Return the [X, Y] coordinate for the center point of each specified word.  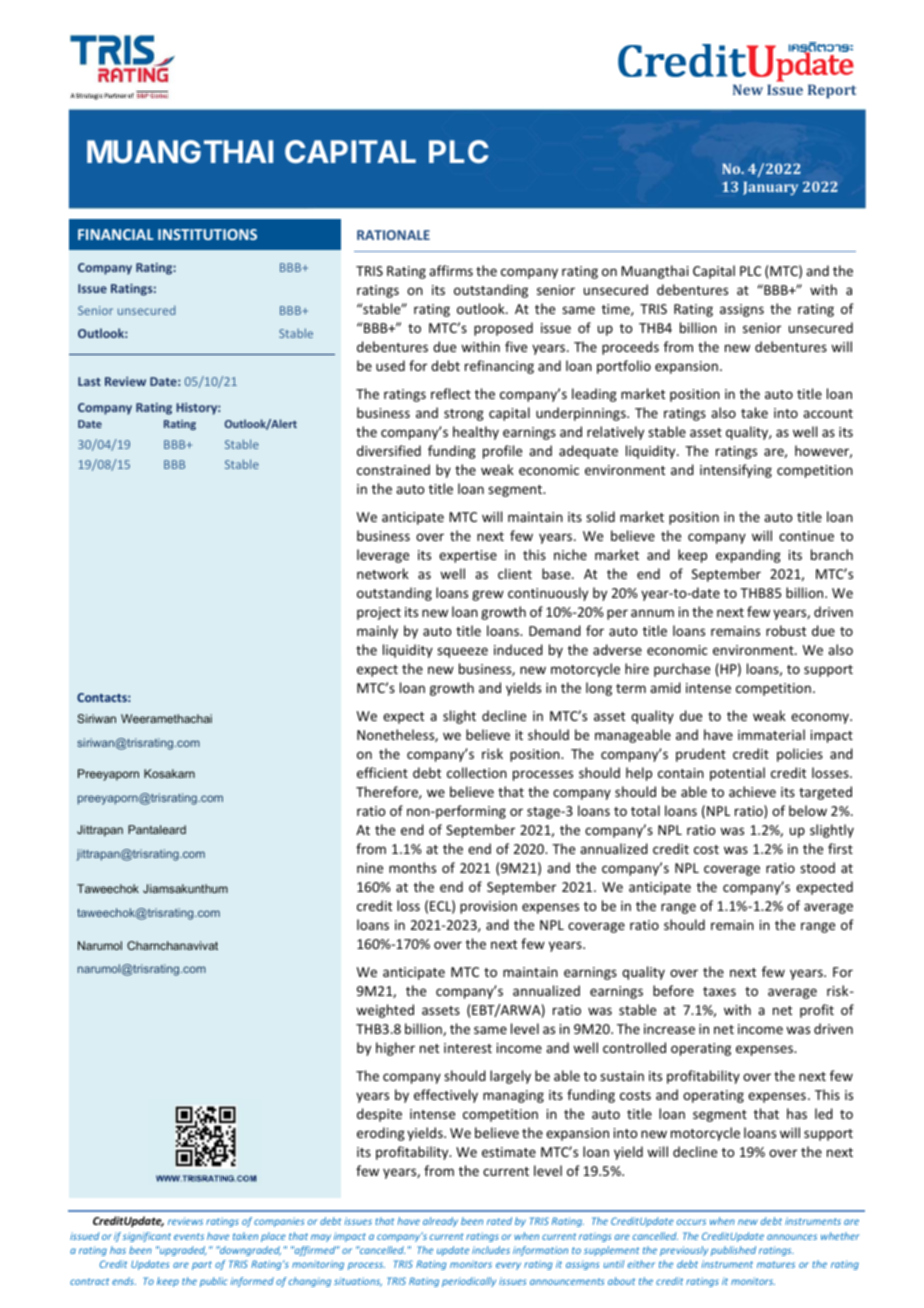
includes [491, 1250]
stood [817, 867]
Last [89, 381]
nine [370, 868]
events [189, 1236]
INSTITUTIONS [207, 234]
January [770, 188]
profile [502, 452]
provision [488, 907]
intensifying [736, 471]
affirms [451, 270]
